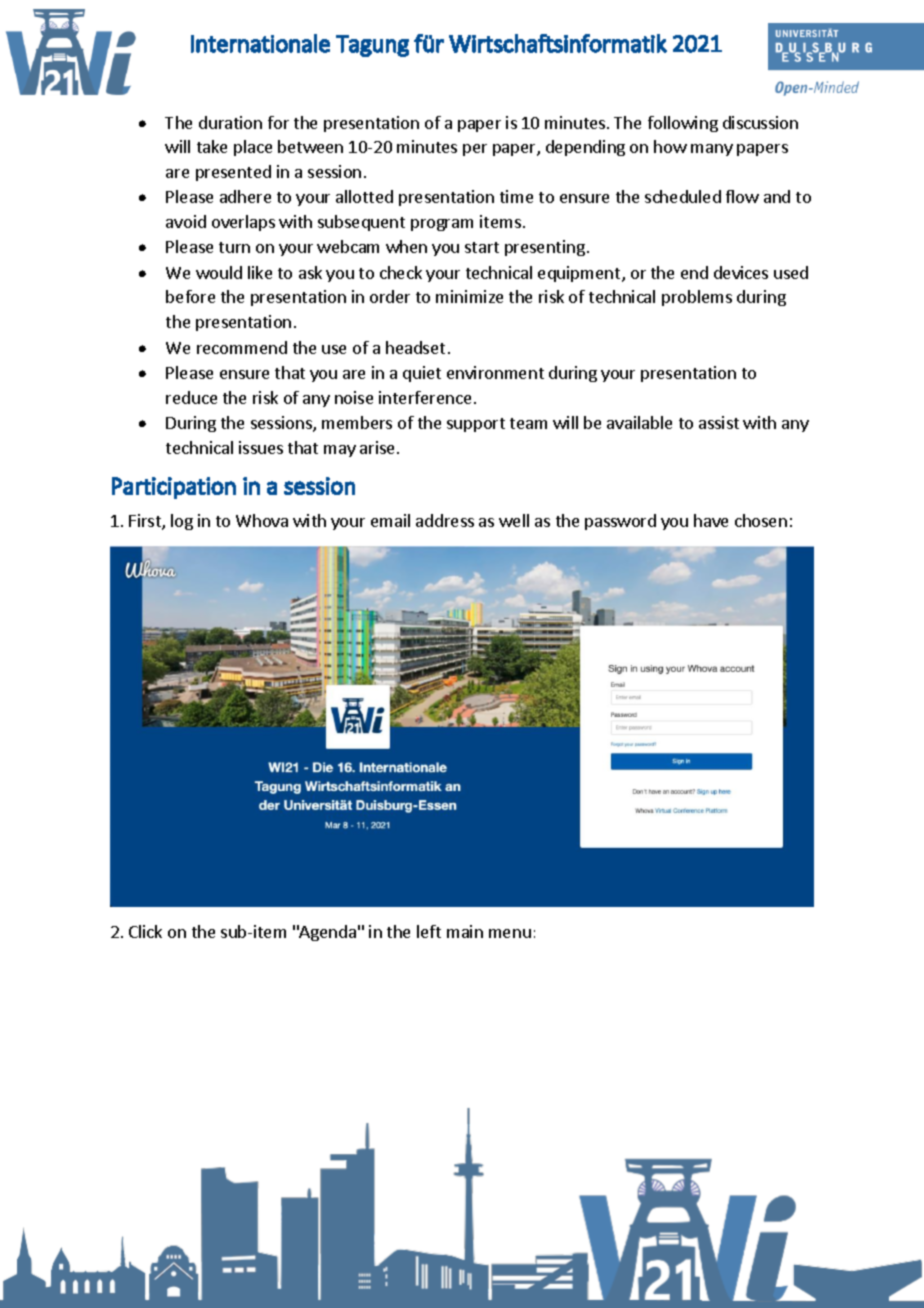 The image size is (924, 1308). Describe the element at coordinates (182, 522) in the screenshot. I see `log` at that location.
